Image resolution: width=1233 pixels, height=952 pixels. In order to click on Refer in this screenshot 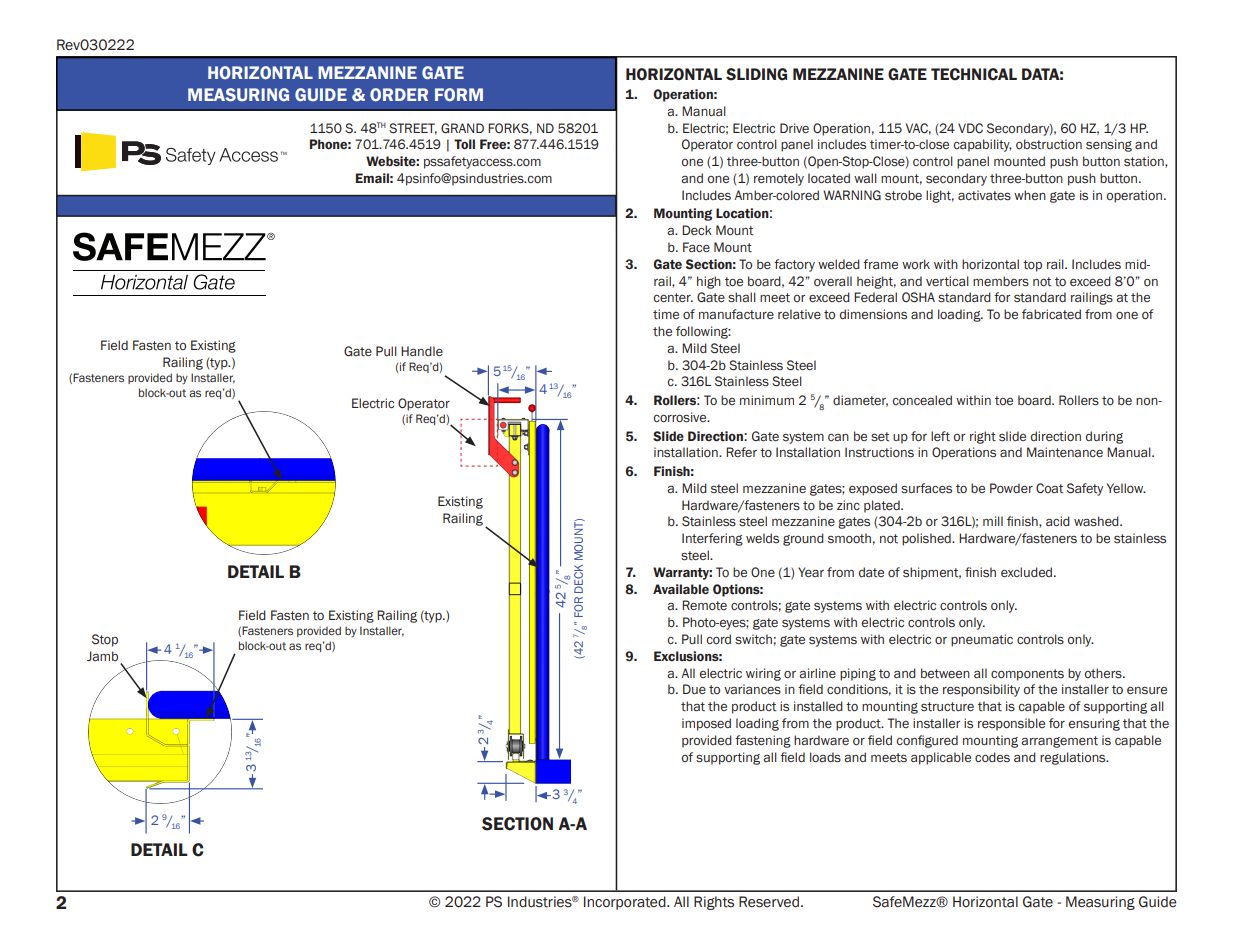, I will do `click(741, 452)`.
